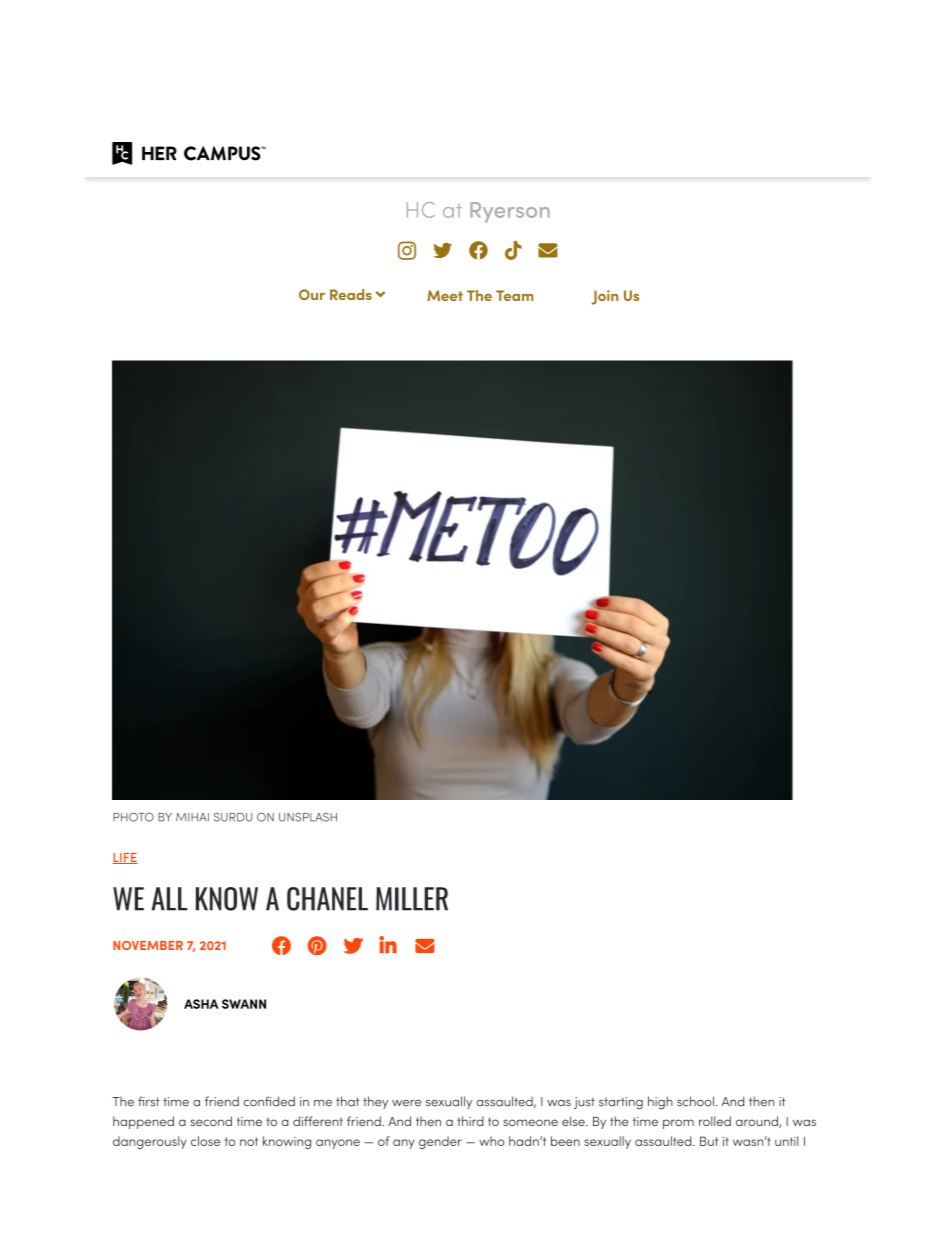  Describe the element at coordinates (211, 1121) in the screenshot. I see `second` at that location.
